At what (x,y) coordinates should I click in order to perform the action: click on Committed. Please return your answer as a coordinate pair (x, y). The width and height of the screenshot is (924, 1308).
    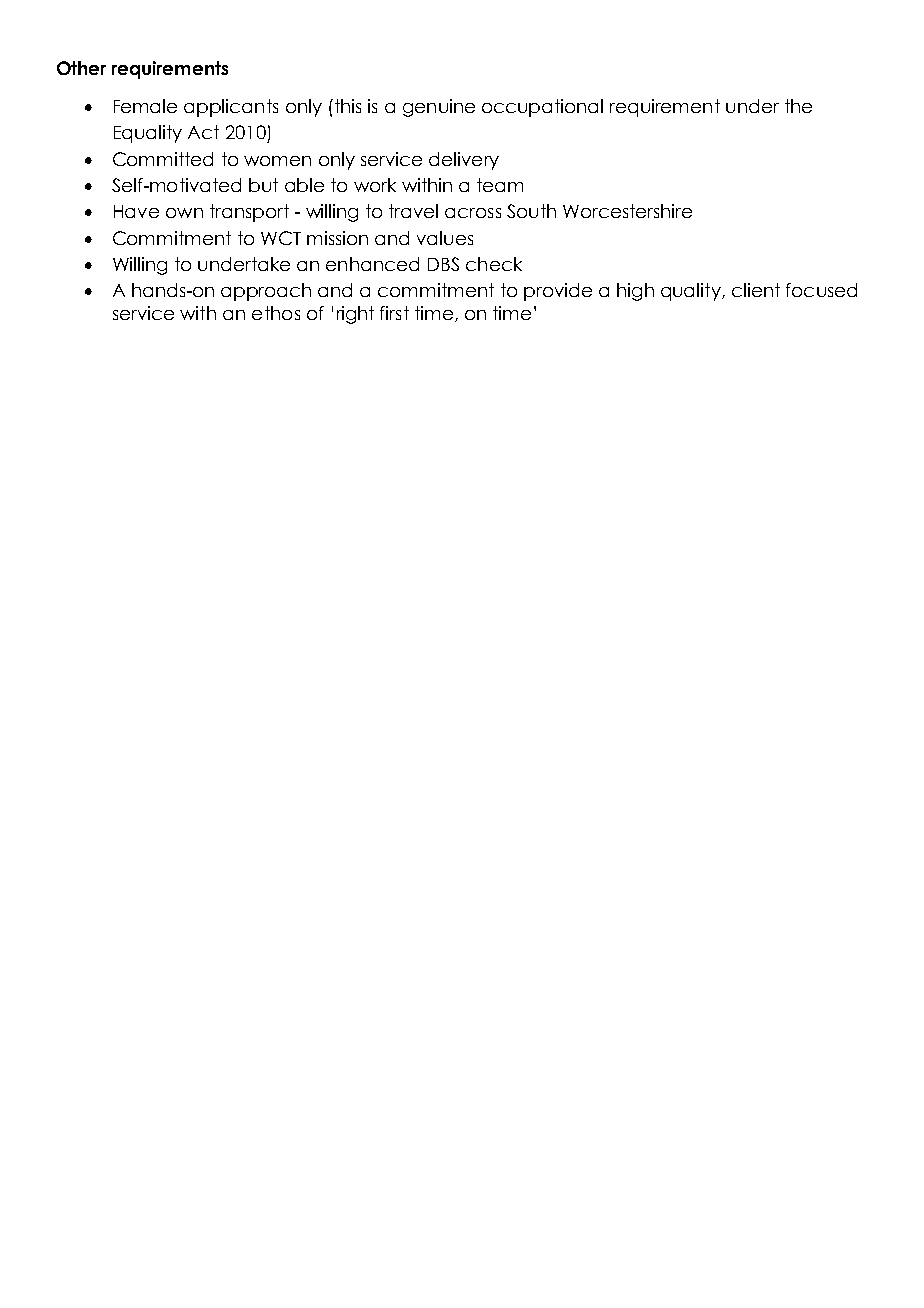
    Looking at the image, I should click on (163, 159).
